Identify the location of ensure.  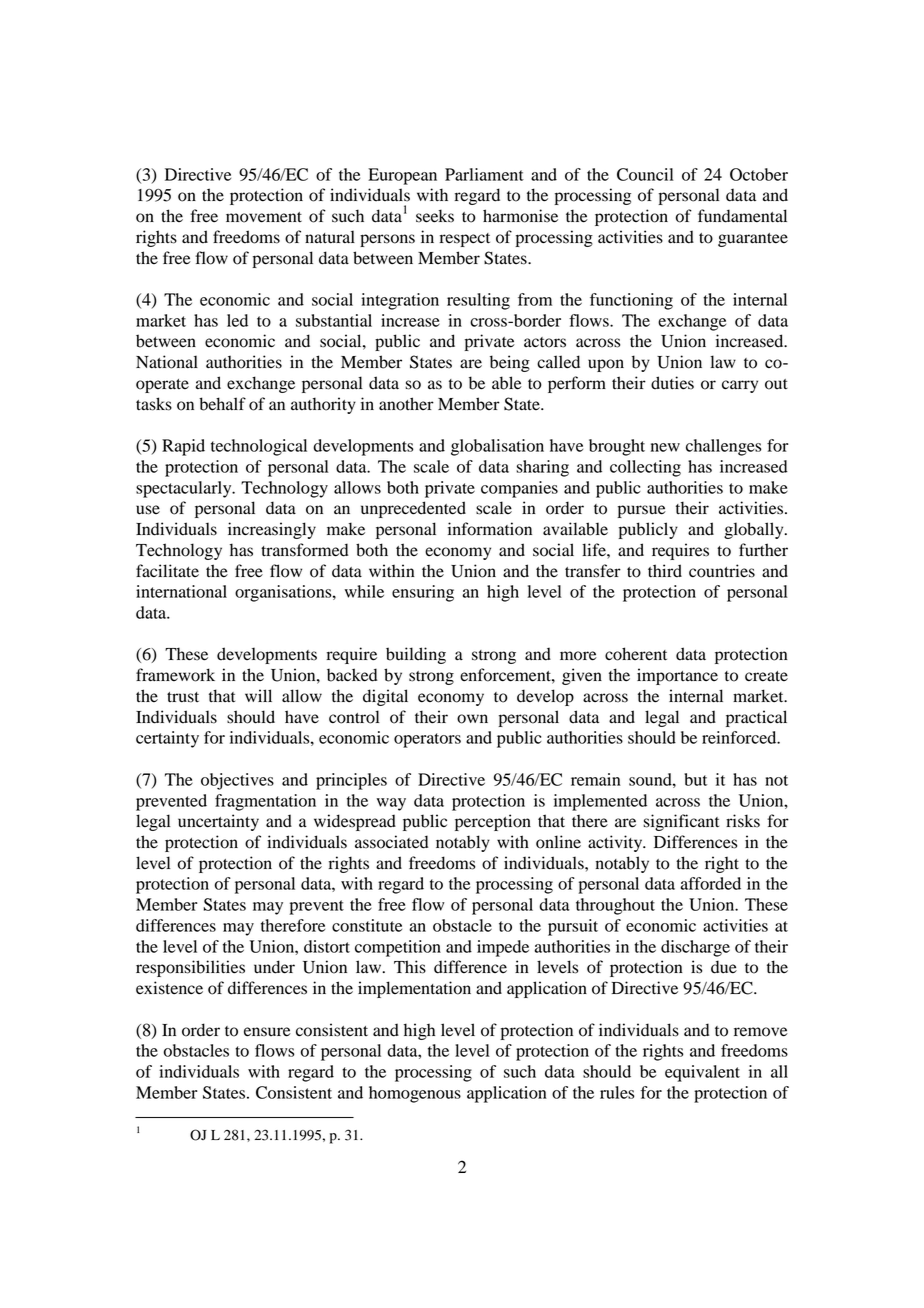
(267, 1032).
